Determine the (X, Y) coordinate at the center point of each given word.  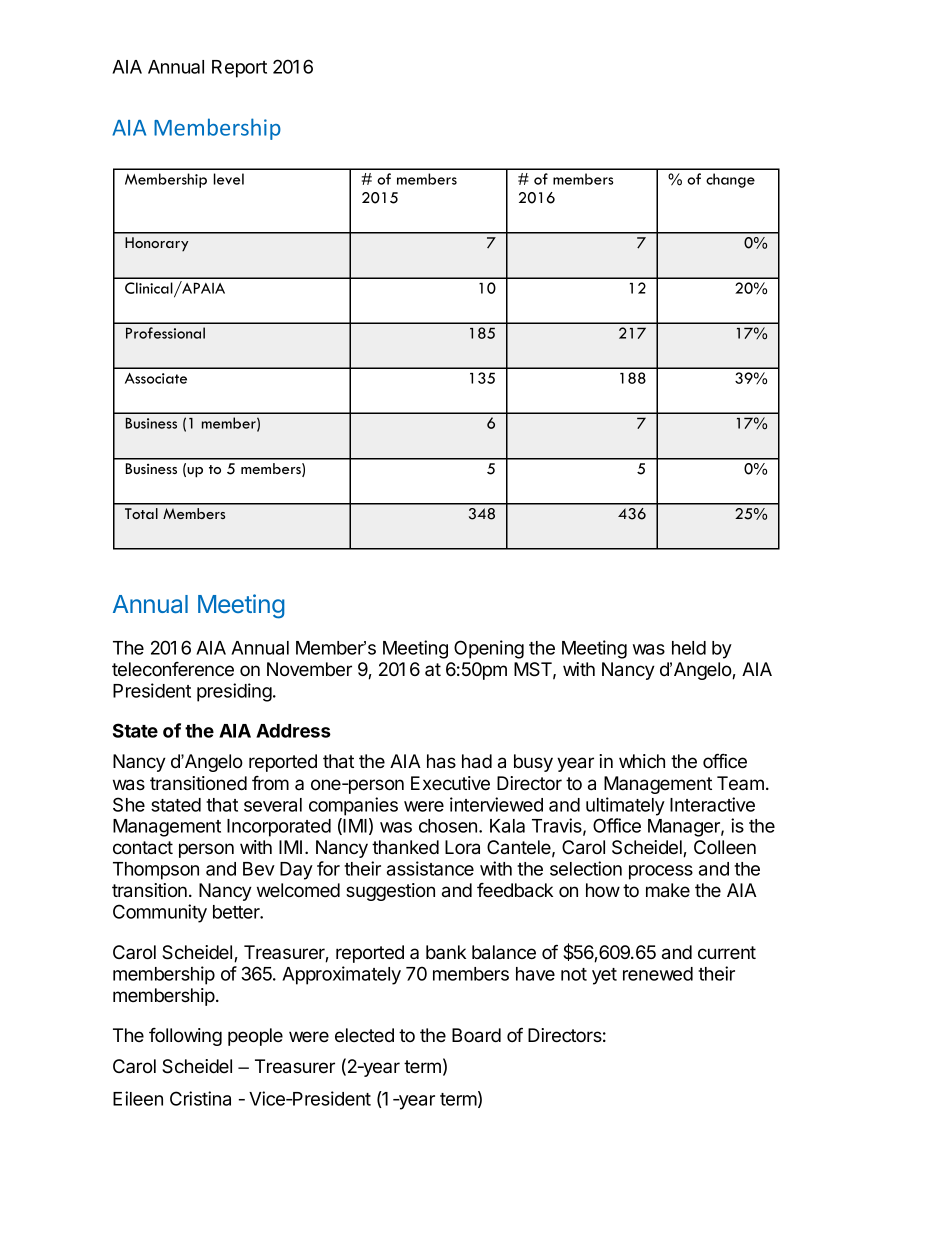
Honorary (156, 244)
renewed (658, 974)
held (689, 648)
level (229, 179)
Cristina (200, 1098)
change (730, 180)
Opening (489, 649)
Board (476, 1035)
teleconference (173, 669)
